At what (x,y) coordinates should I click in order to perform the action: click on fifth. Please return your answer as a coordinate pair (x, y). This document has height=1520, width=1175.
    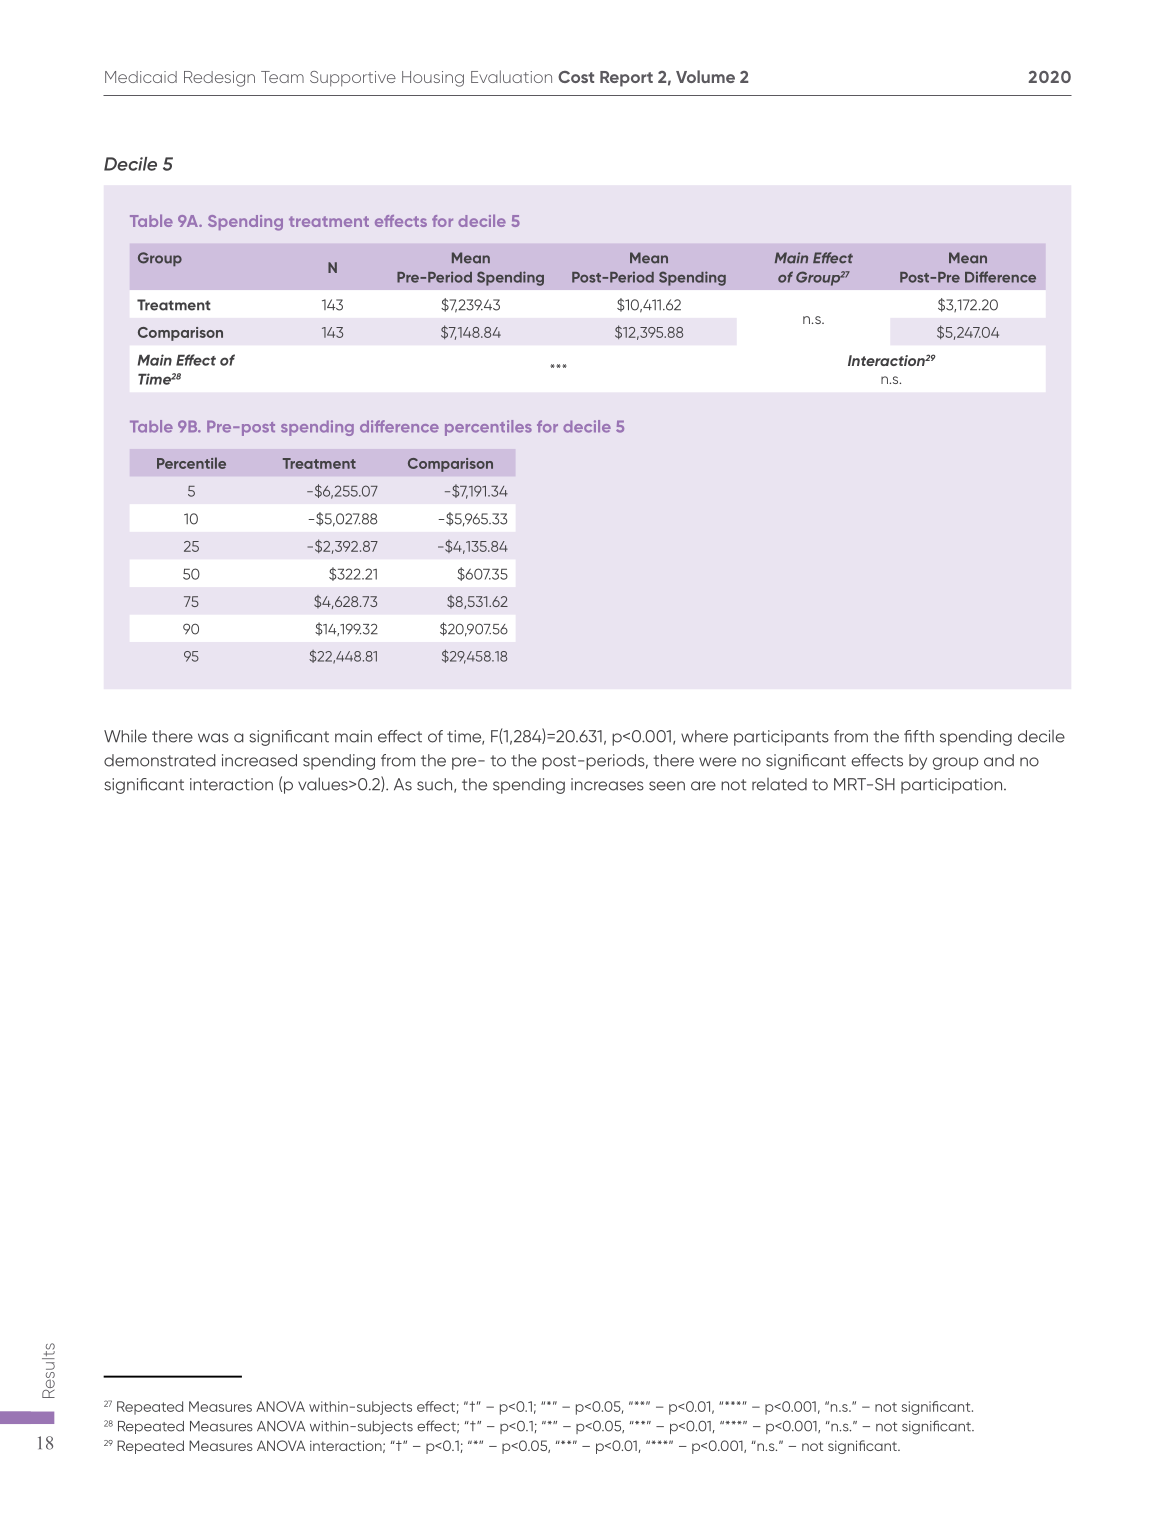
    Looking at the image, I should click on (919, 736).
